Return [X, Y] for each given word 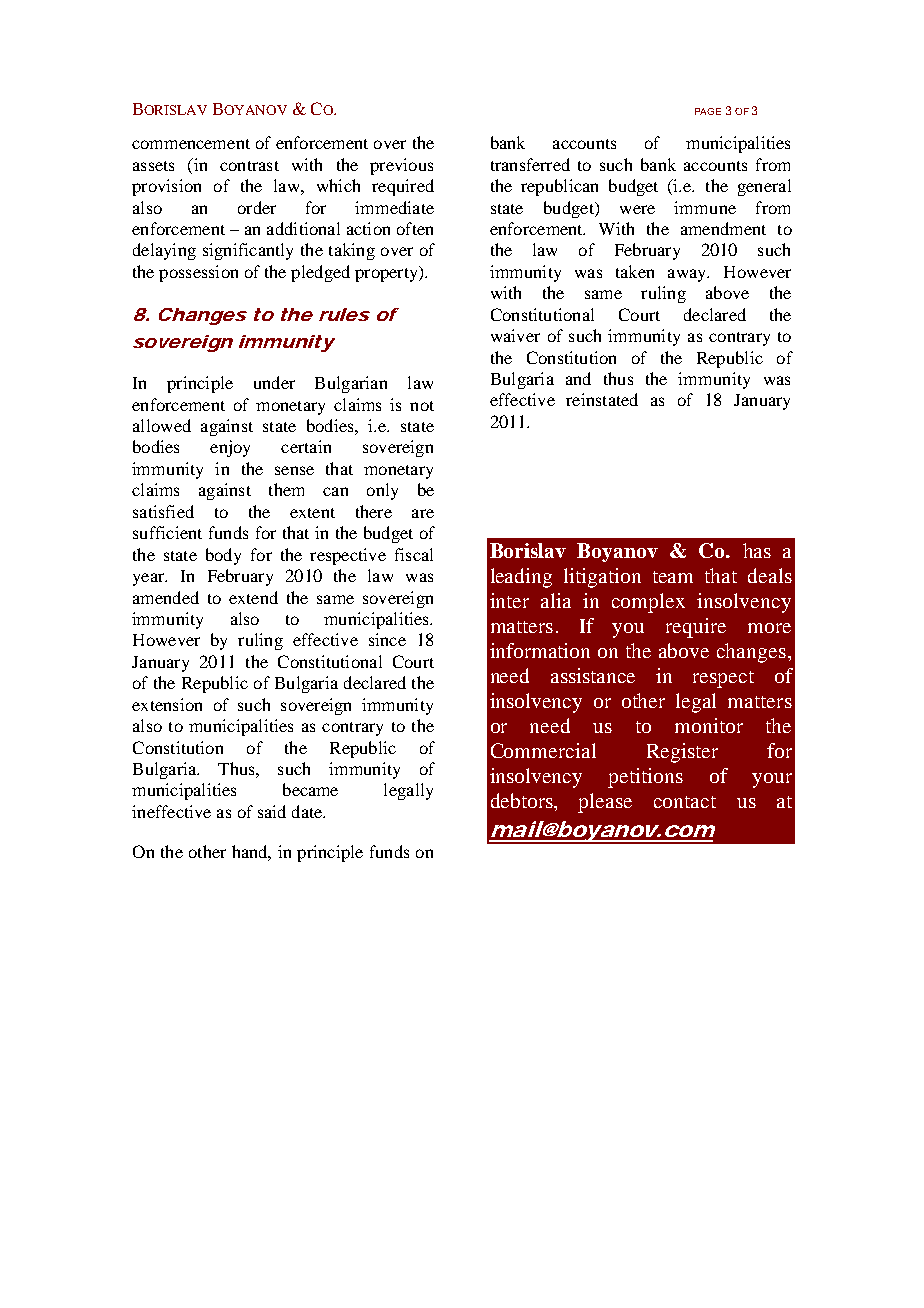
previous [401, 166]
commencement [191, 144]
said [272, 811]
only [382, 491]
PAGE [708, 111]
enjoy [230, 448]
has [757, 550]
